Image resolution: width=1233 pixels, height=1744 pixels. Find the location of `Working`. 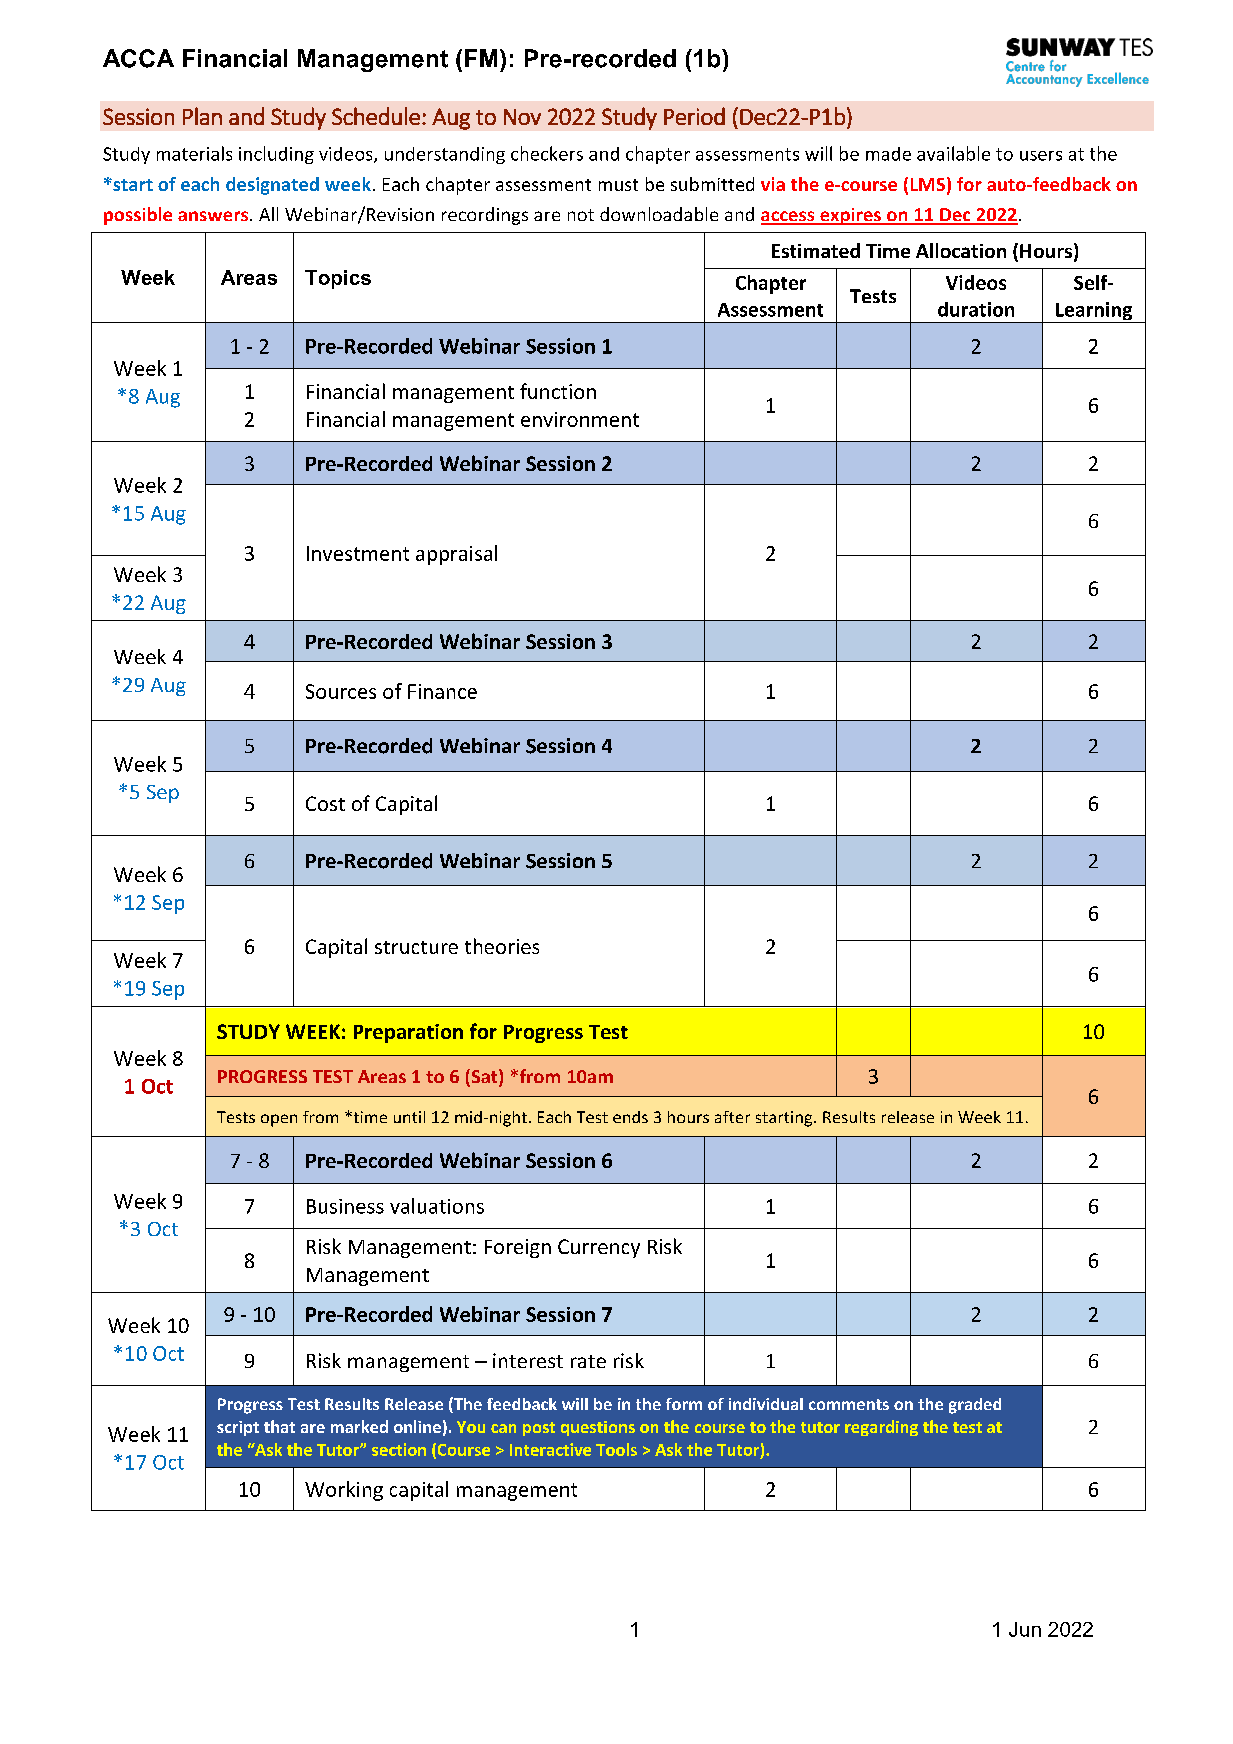

Working is located at coordinates (344, 1491).
